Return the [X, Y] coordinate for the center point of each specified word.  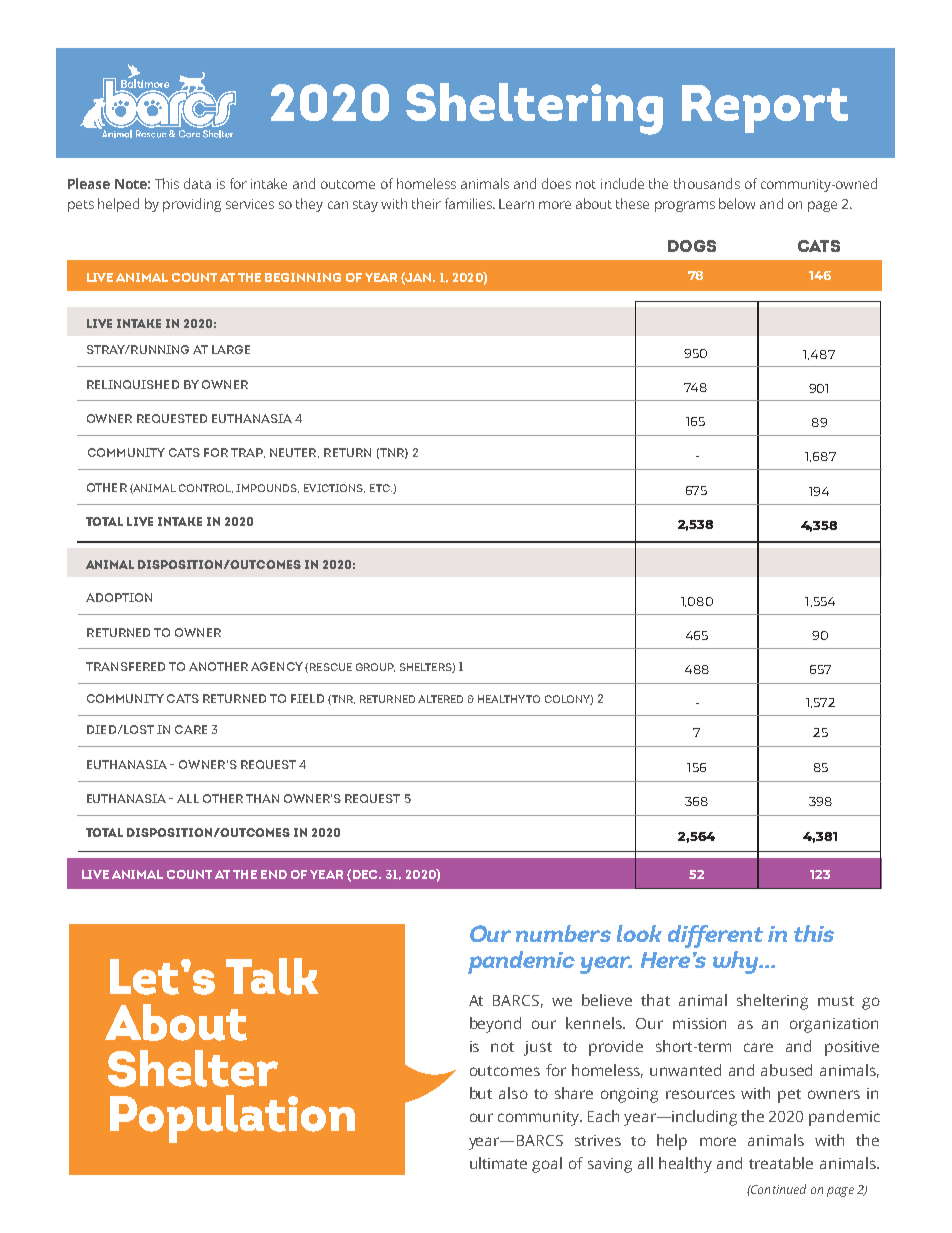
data [197, 183]
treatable [781, 1163]
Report [765, 109]
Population [232, 1119]
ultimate [498, 1163]
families [469, 203]
